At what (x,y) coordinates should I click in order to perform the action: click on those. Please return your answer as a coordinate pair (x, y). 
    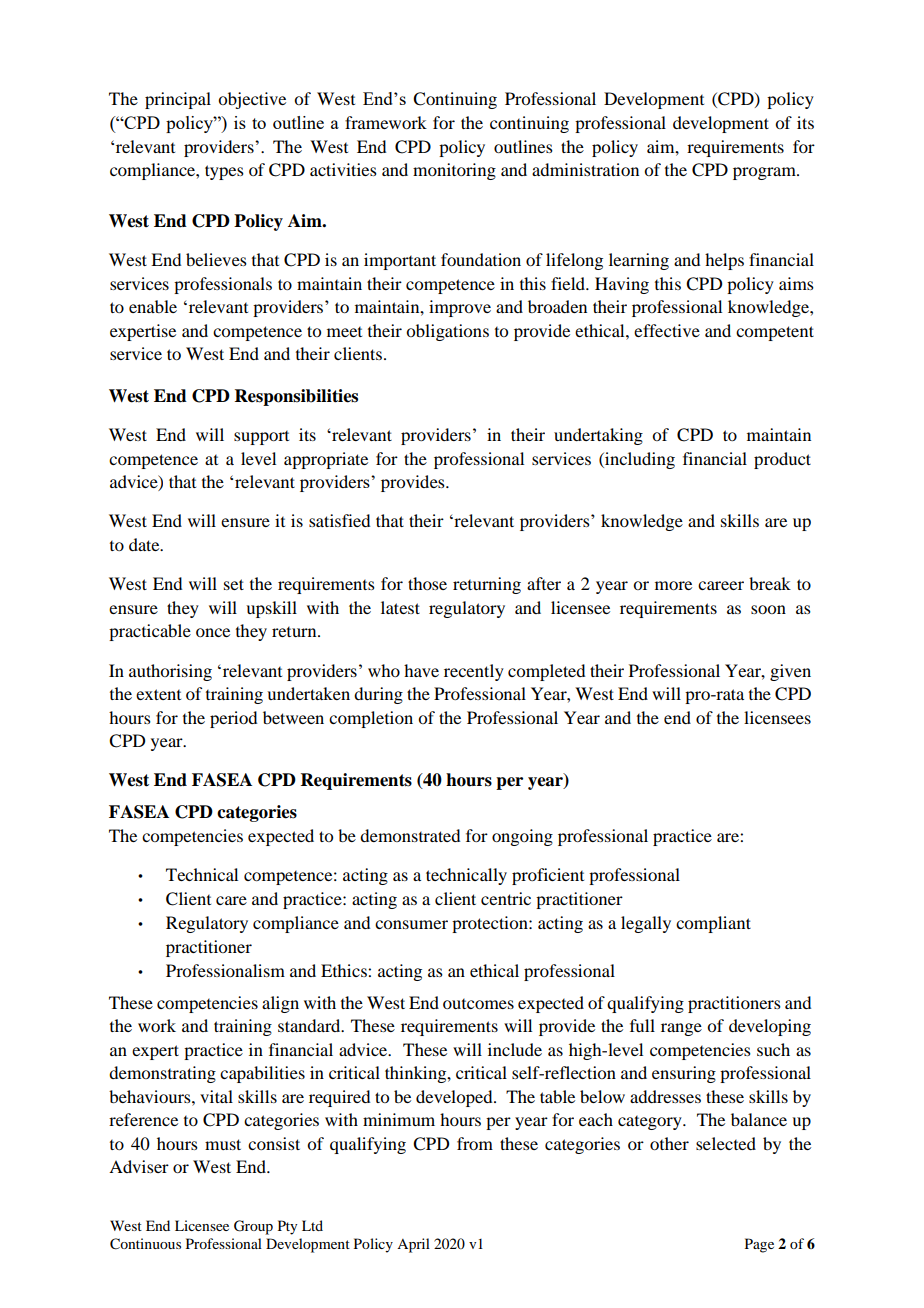
    Looking at the image, I should click on (427, 583).
